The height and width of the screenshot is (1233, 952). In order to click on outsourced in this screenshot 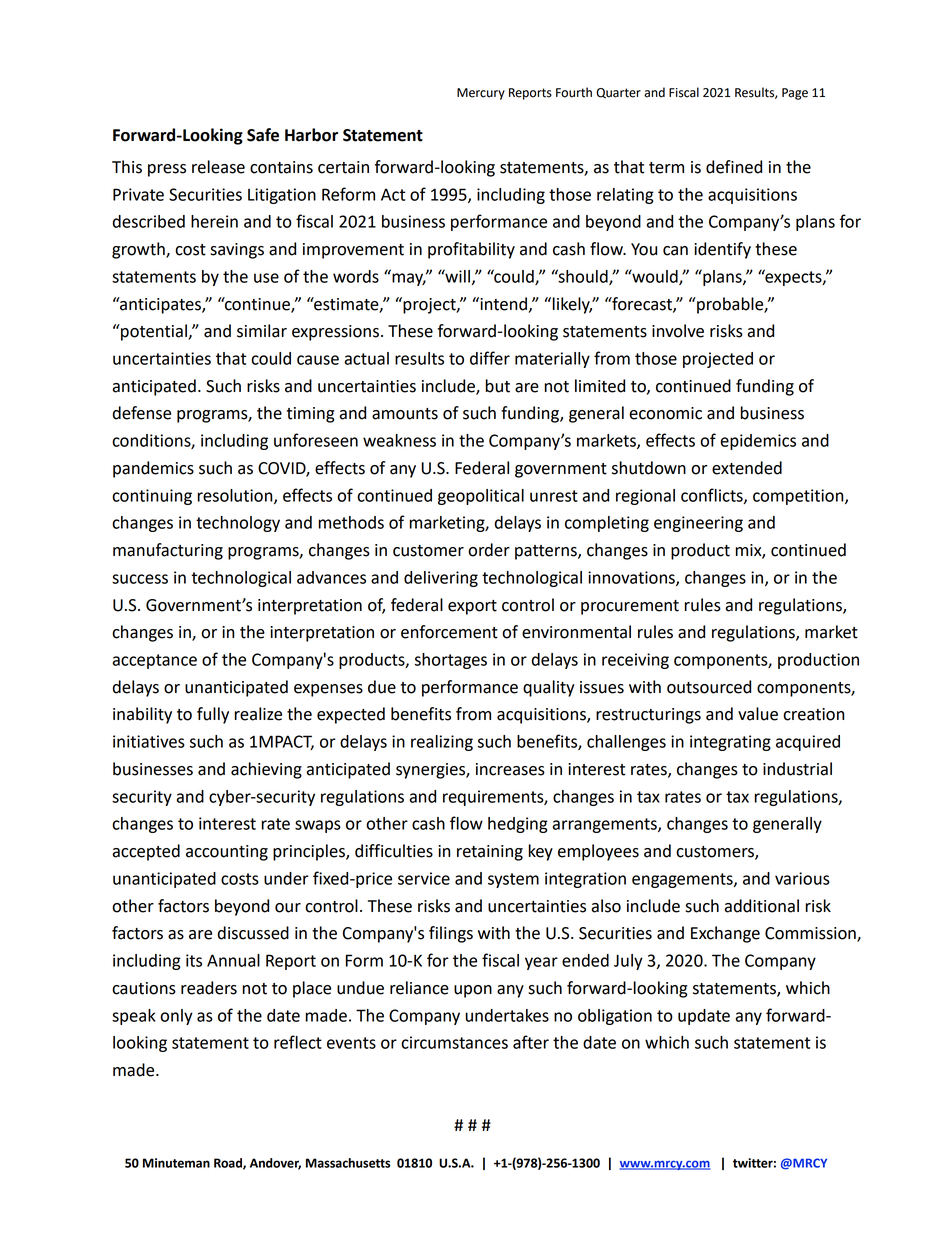, I will do `click(709, 687)`.
